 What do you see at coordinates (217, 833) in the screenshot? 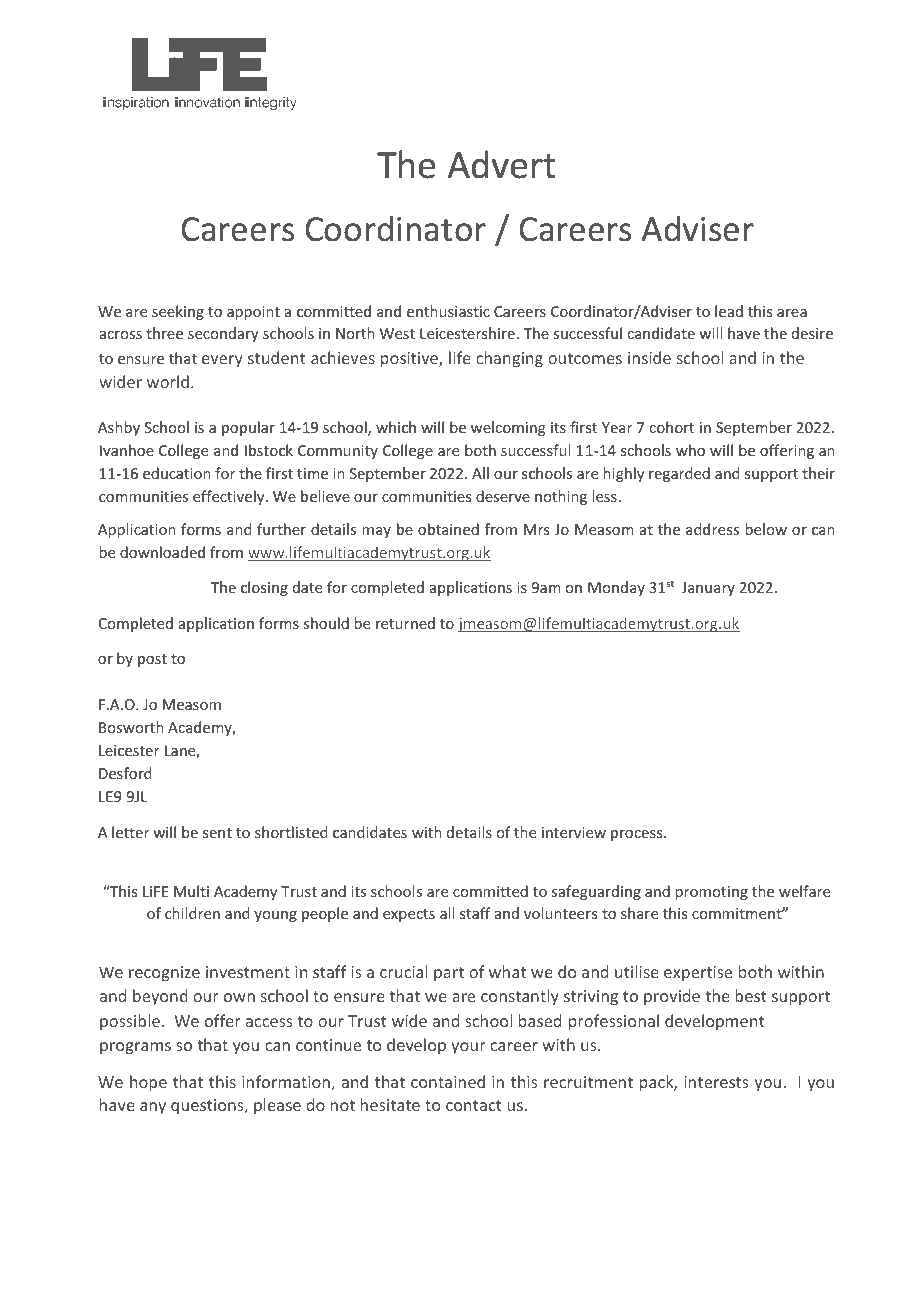
I see `sent` at bounding box center [217, 833].
